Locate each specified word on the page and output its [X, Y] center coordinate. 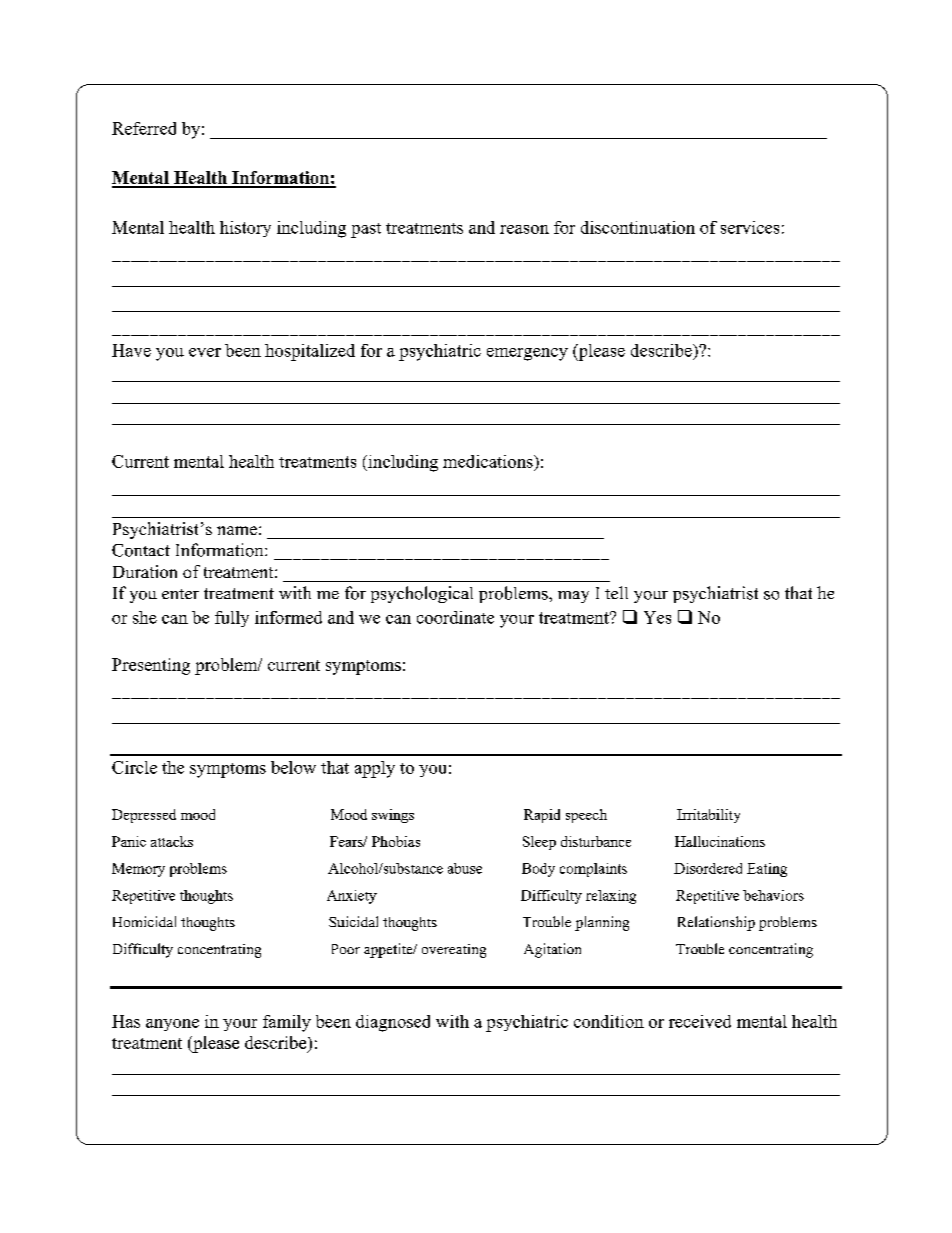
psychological [422, 594]
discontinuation [638, 227]
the [173, 767]
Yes [657, 617]
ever [205, 352]
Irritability [708, 816]
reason [524, 229]
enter [180, 594]
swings [393, 816]
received [700, 1021]
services [750, 227]
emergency [527, 354]
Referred [144, 128]
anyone [172, 1025]
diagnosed [393, 1023]
